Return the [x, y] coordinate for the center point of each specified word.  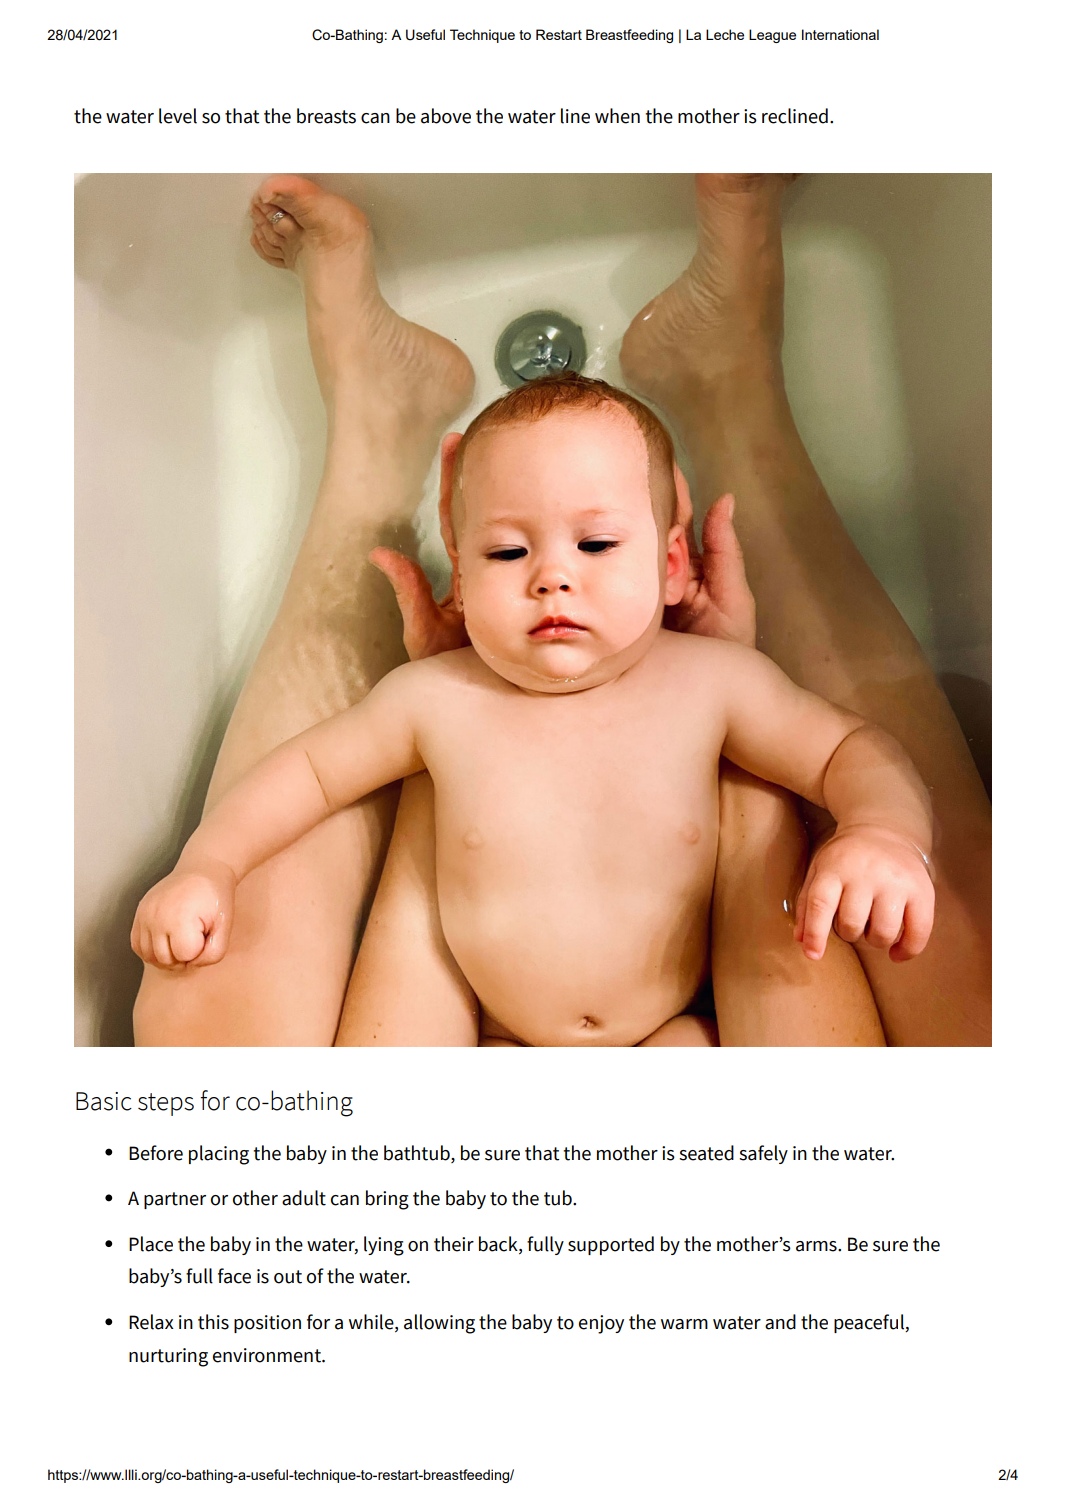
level [178, 116]
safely [763, 1154]
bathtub [418, 1153]
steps [166, 1104]
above [446, 116]
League [772, 36]
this [213, 1322]
